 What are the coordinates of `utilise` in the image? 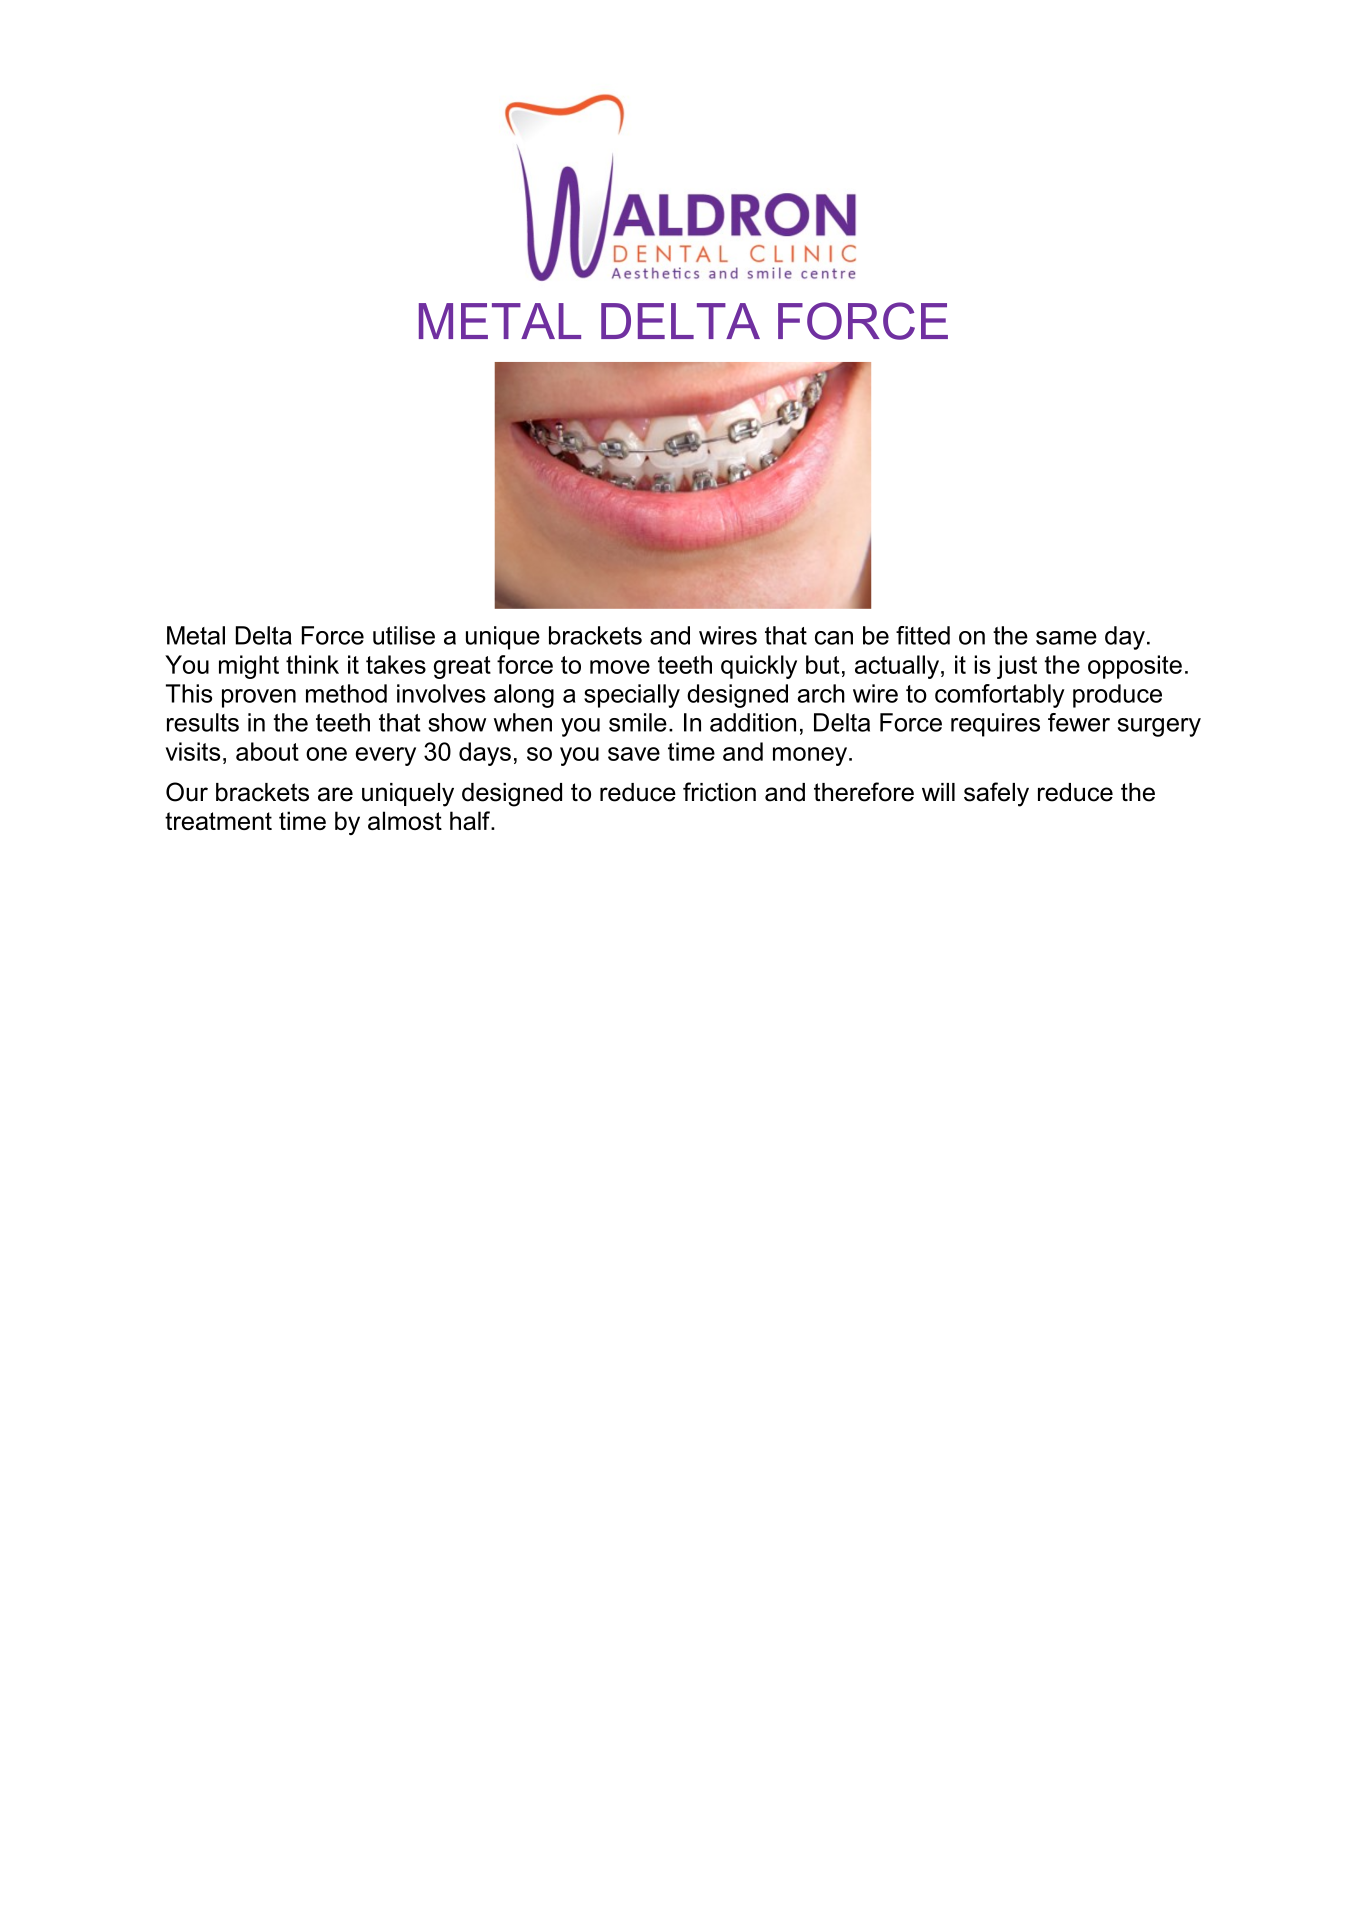 It's located at (404, 635).
